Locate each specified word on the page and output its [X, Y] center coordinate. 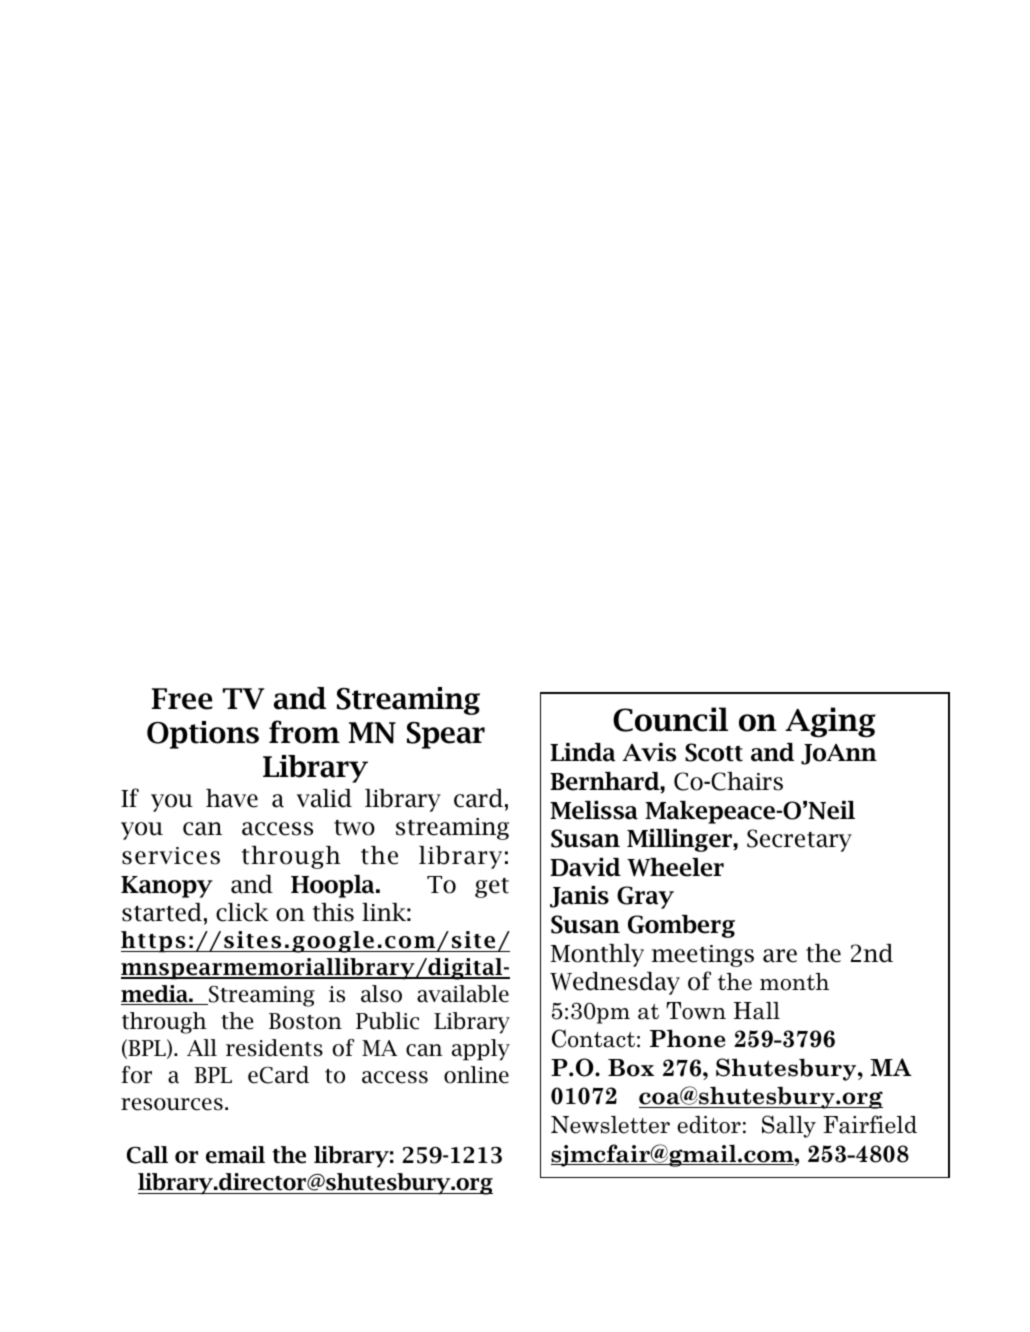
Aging [830, 722]
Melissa [594, 810]
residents [274, 1048]
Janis [579, 897]
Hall [757, 1011]
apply [481, 1050]
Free [182, 699]
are [780, 956]
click [242, 912]
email [235, 1155]
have [232, 798]
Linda [582, 752]
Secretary [799, 840]
